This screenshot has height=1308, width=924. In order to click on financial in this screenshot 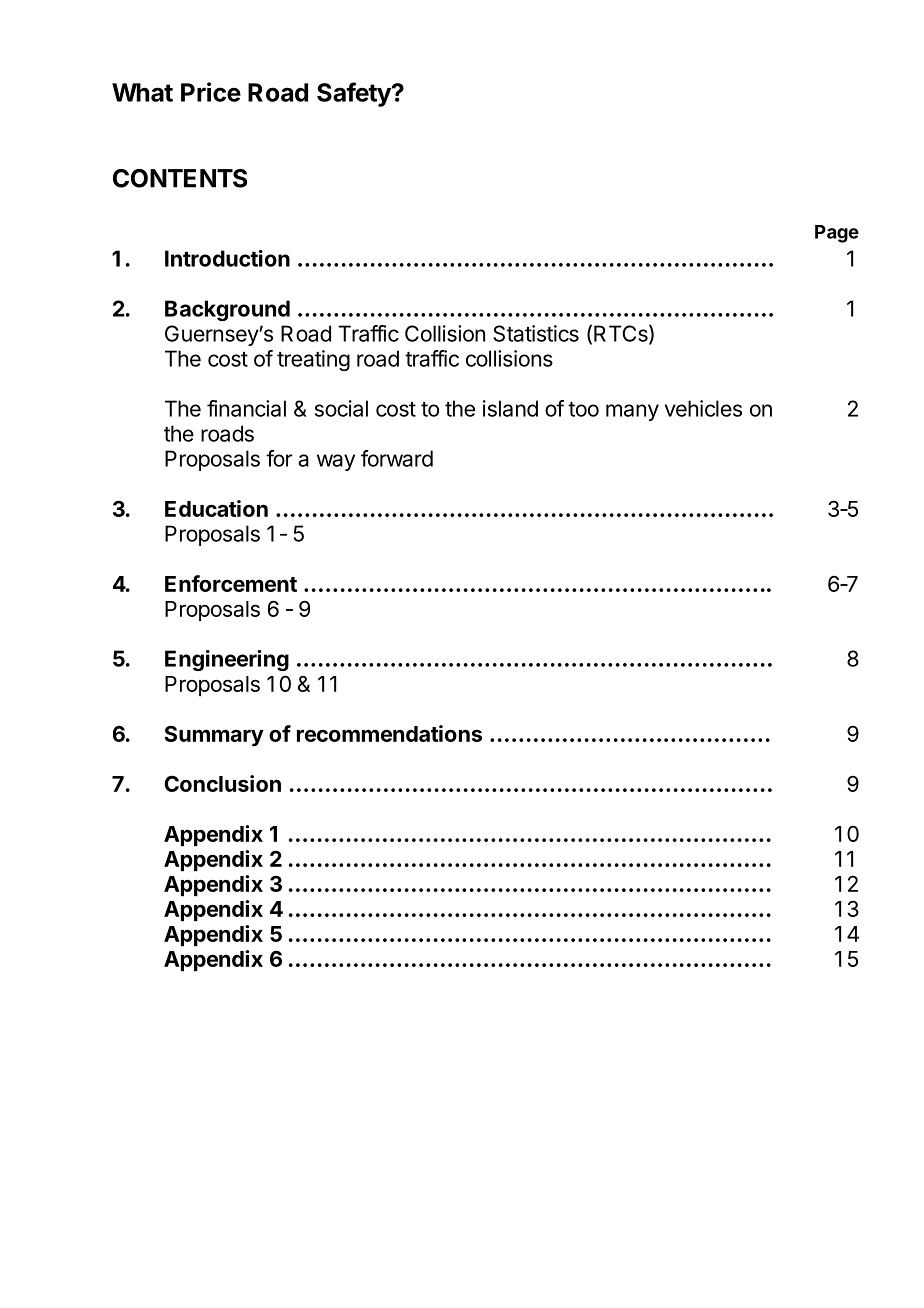, I will do `click(246, 408)`.
